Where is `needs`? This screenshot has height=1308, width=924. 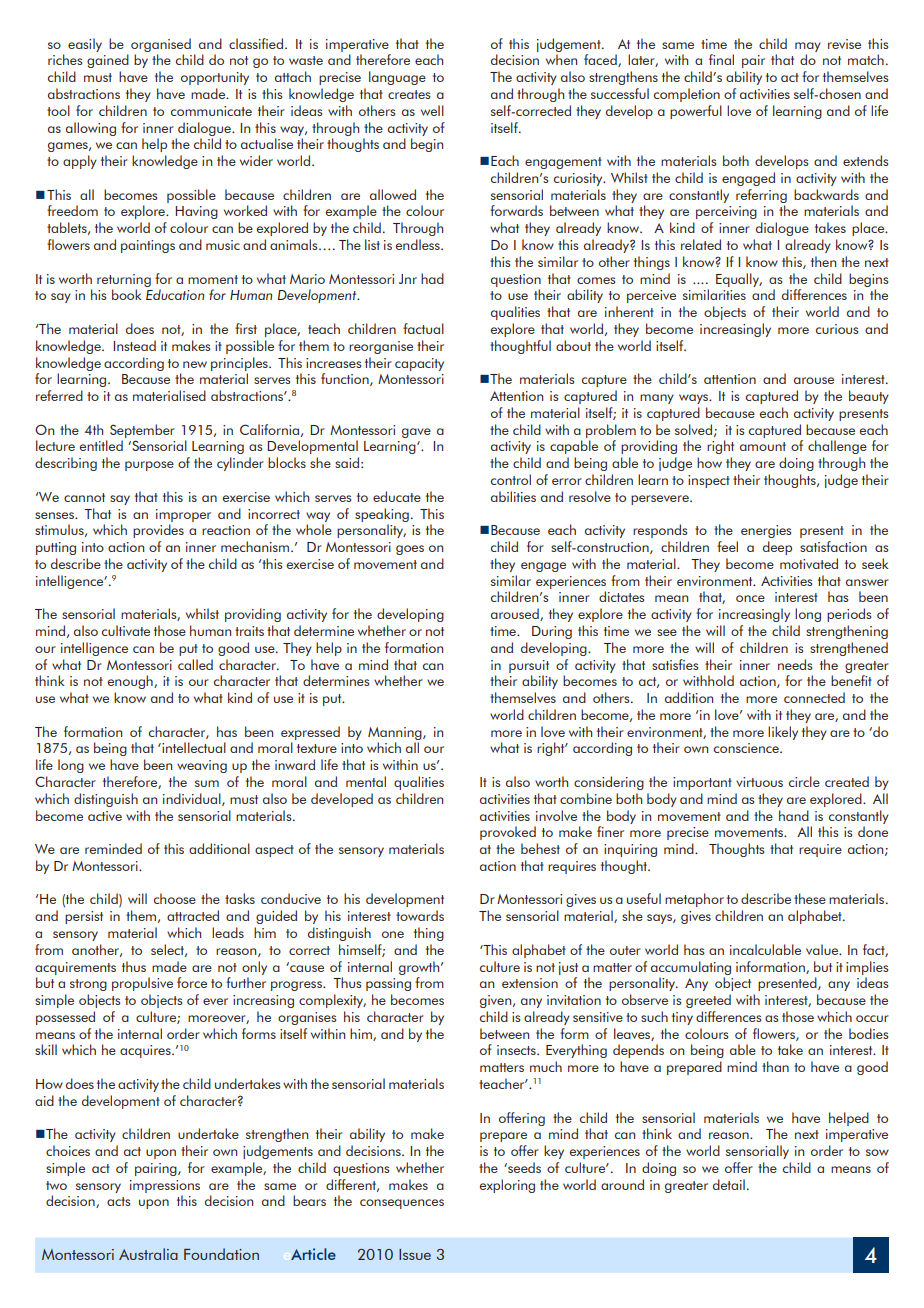 needs is located at coordinates (795, 664).
